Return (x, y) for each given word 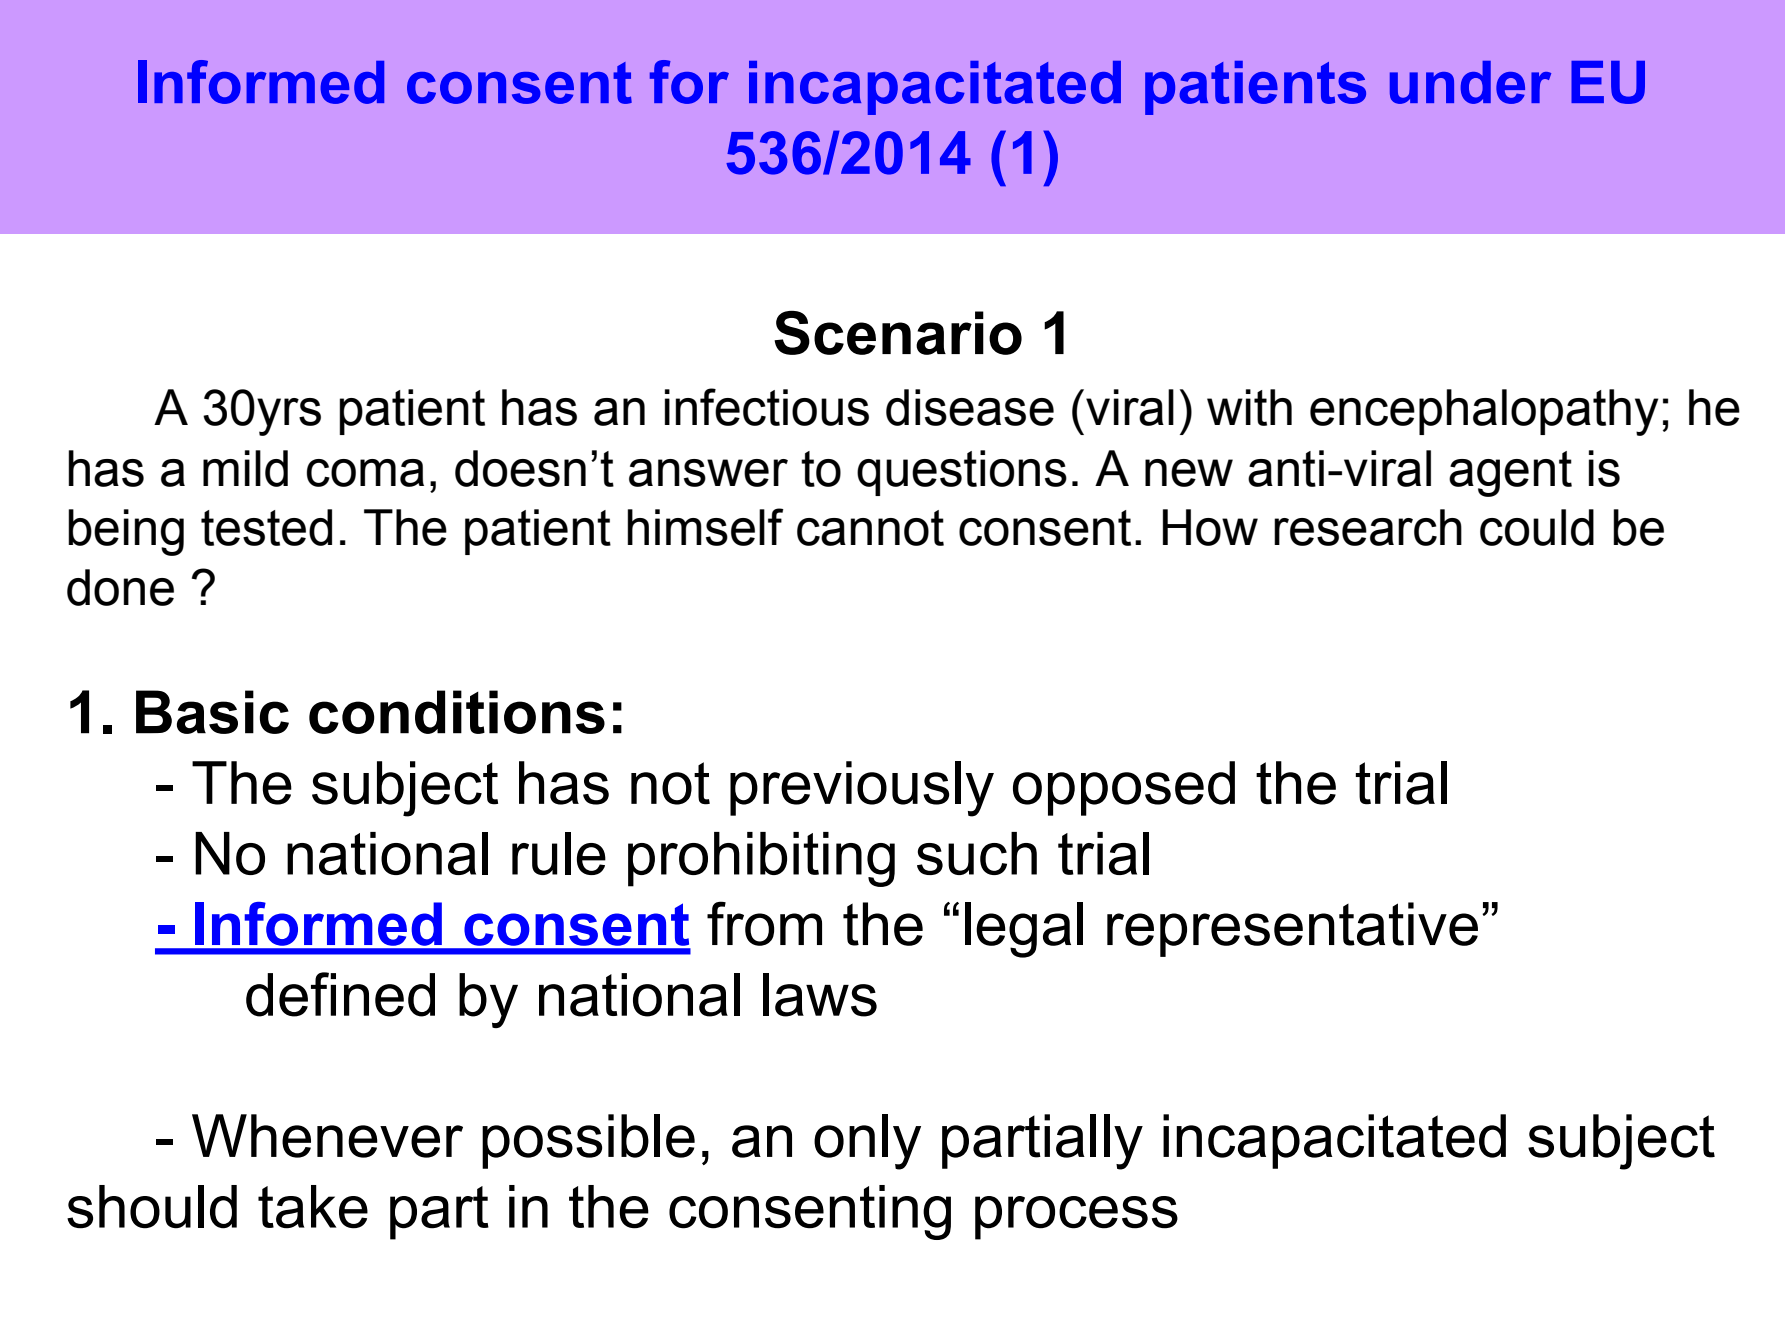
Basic (212, 712)
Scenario (898, 333)
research (1368, 527)
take (313, 1207)
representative (1292, 929)
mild (245, 468)
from (764, 923)
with (1249, 407)
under (1470, 82)
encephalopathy (1484, 412)
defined (340, 994)
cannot (870, 528)
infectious (767, 407)
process (1076, 1218)
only (867, 1142)
